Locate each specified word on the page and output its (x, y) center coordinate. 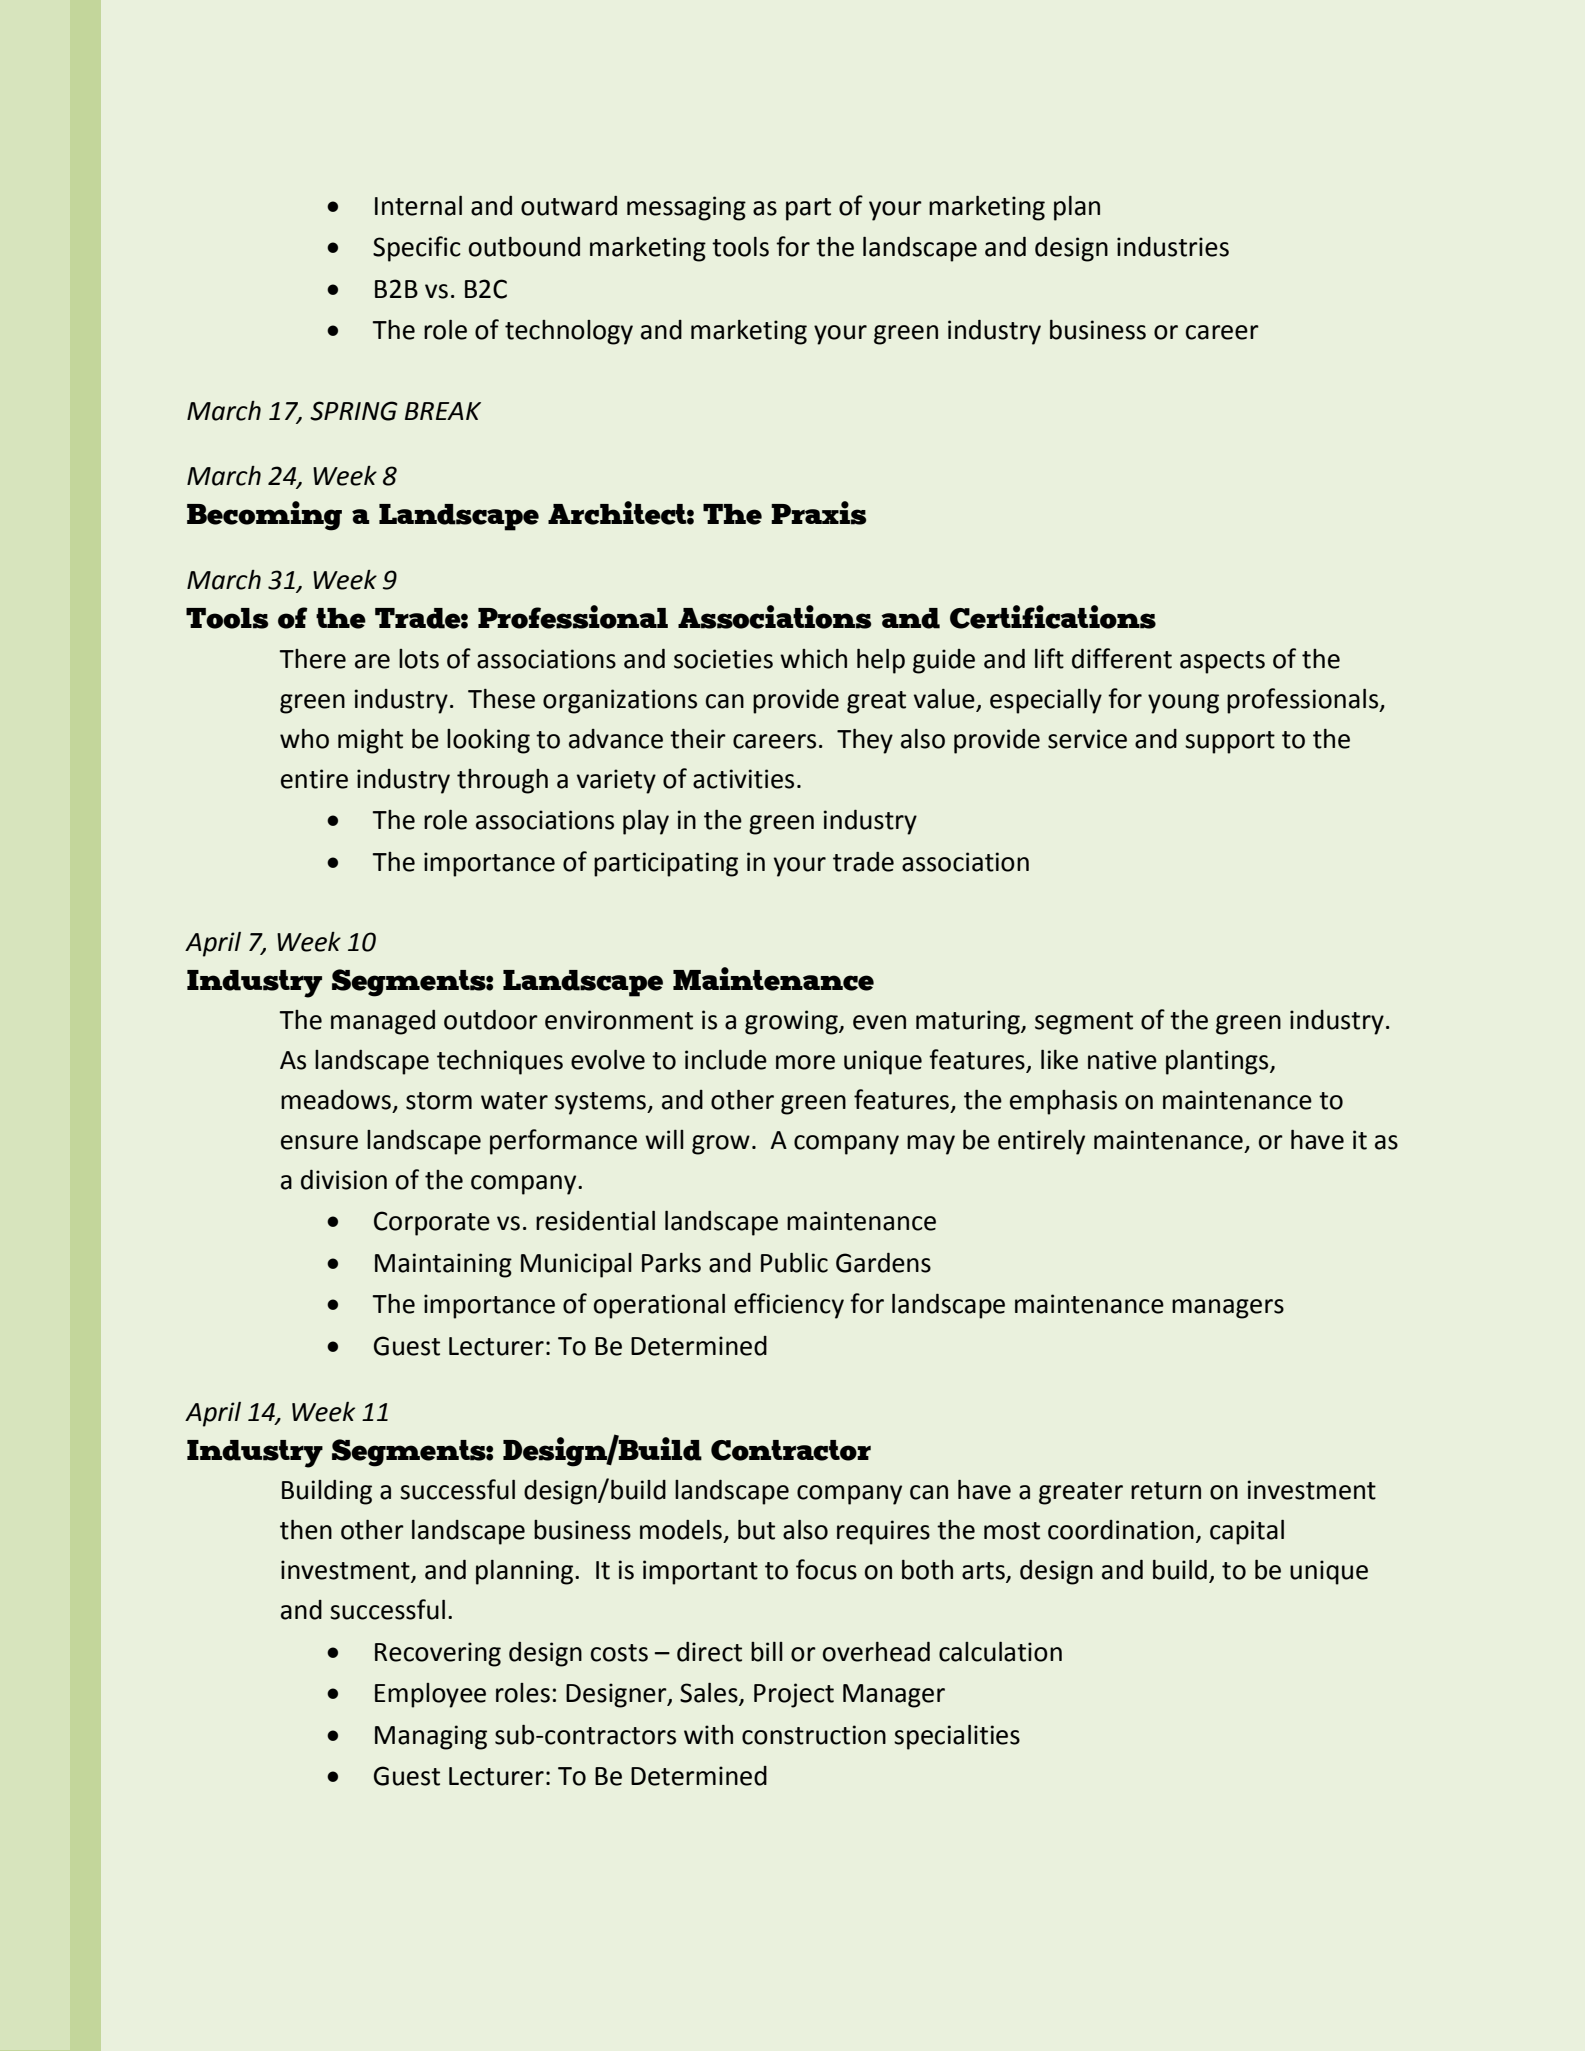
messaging (686, 208)
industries (1173, 247)
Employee (430, 1695)
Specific (417, 249)
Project (794, 1695)
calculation (1000, 1651)
